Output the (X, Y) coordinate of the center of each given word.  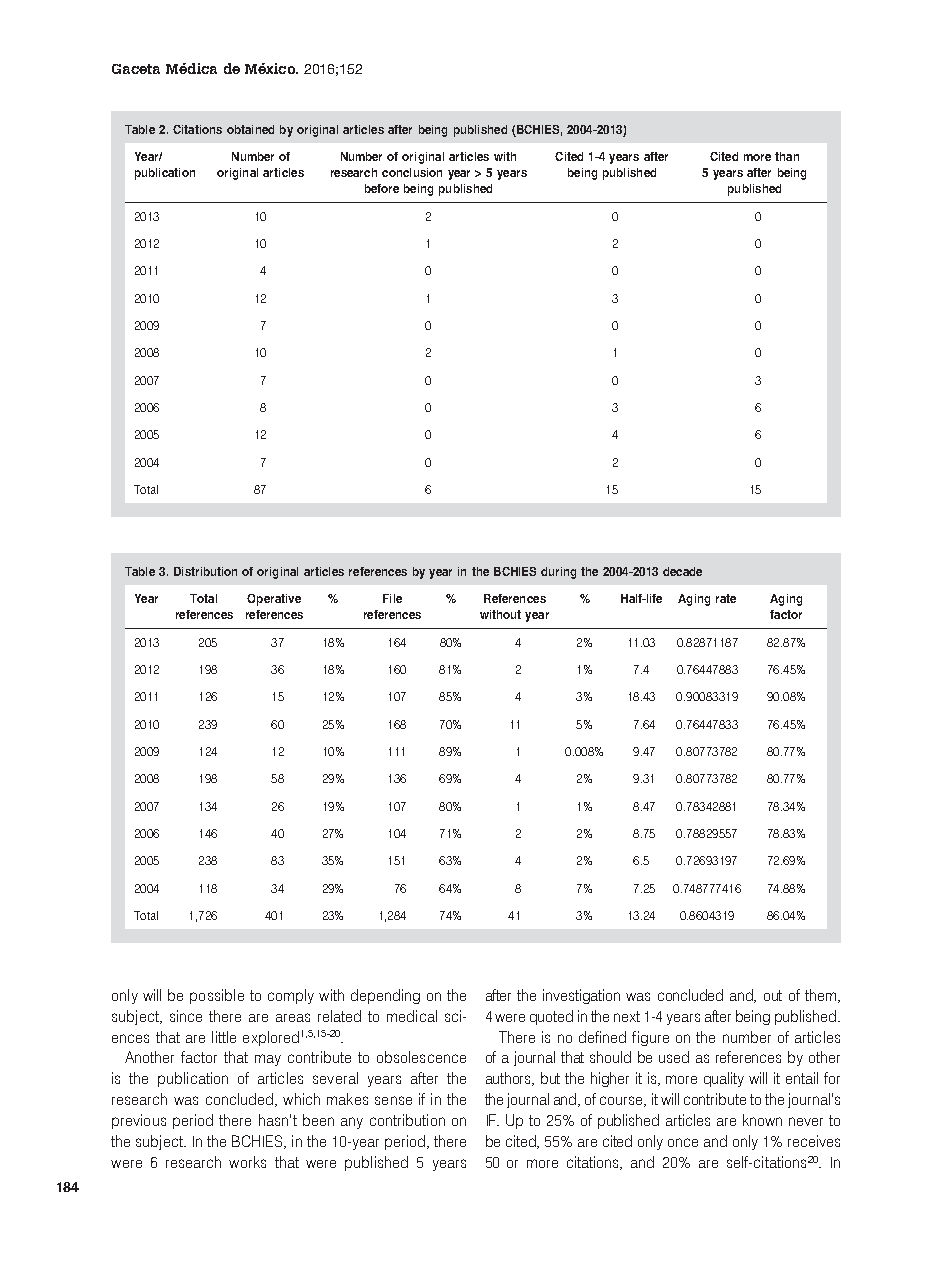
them (822, 996)
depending (385, 996)
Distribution (205, 571)
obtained (250, 129)
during (558, 573)
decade (682, 571)
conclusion (412, 172)
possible (217, 996)
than (787, 156)
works (247, 1162)
